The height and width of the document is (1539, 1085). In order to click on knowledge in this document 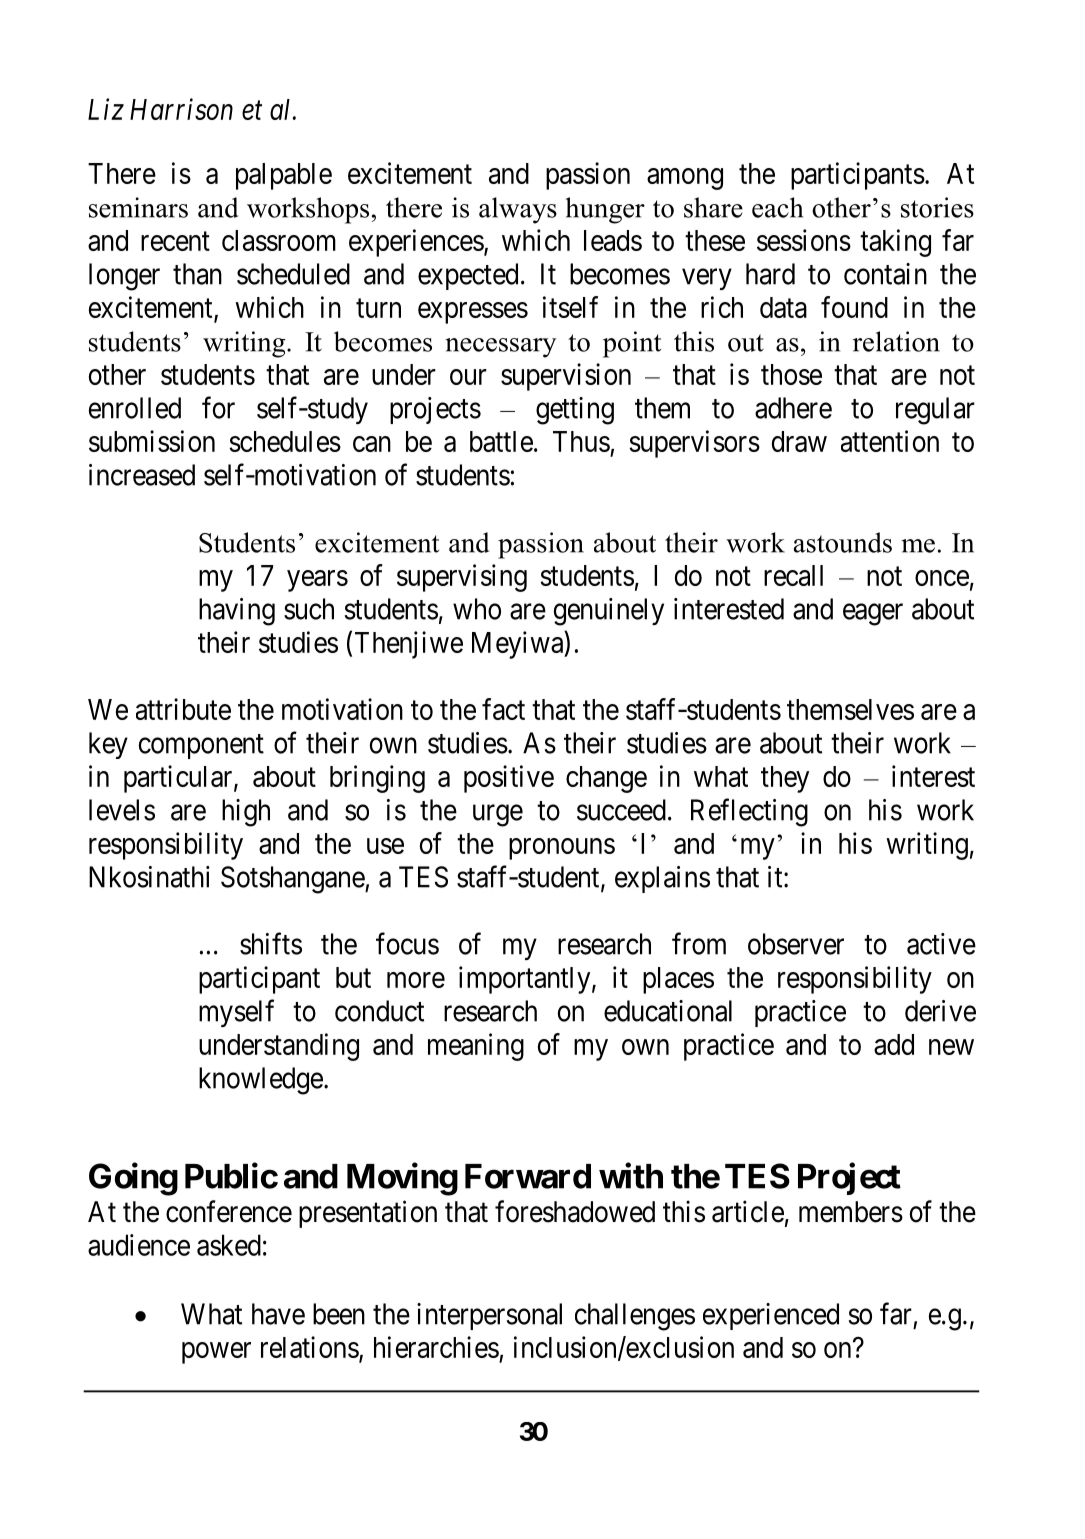, I will do `click(261, 1081)`.
